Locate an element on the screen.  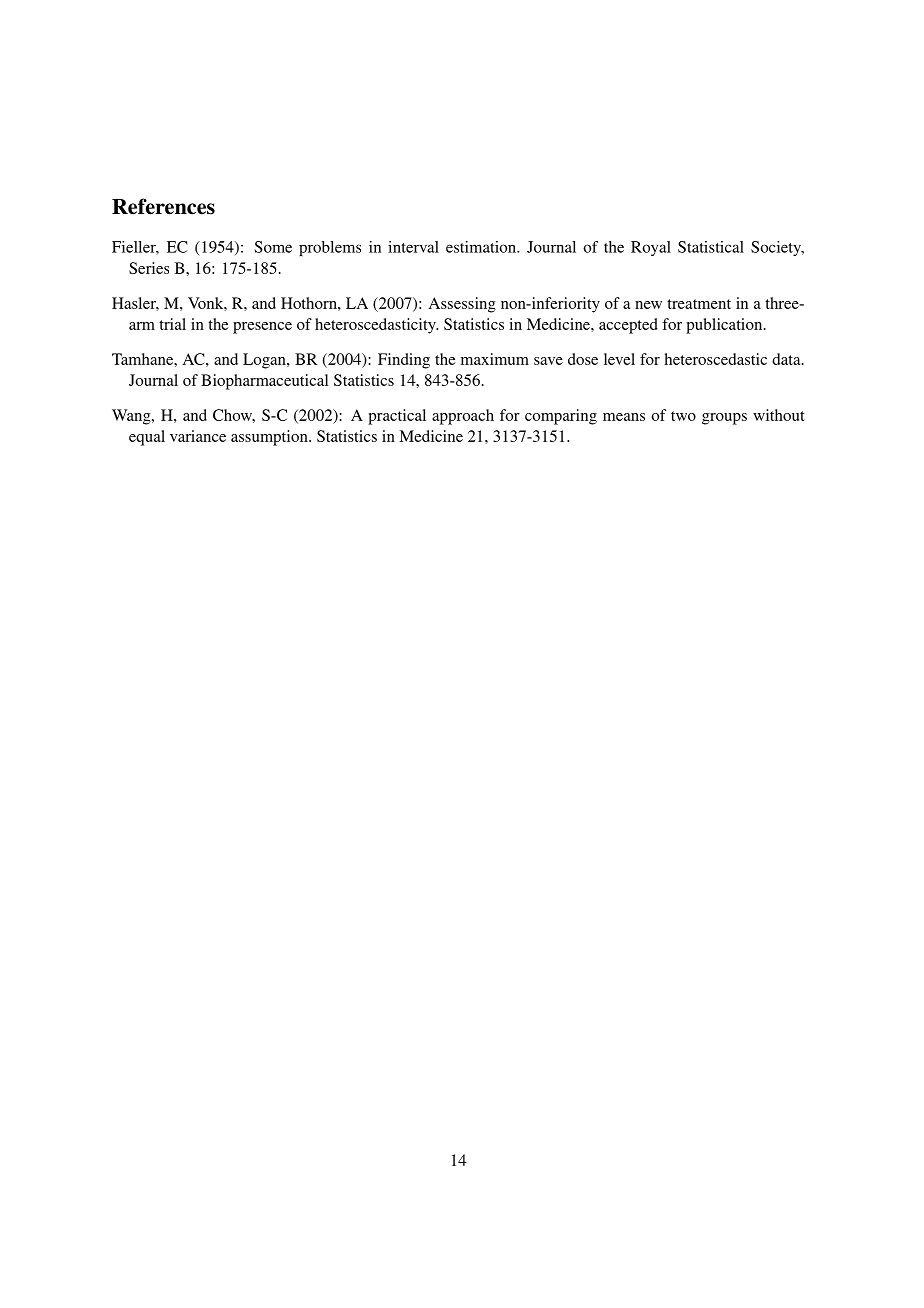
estimation is located at coordinates (482, 247).
